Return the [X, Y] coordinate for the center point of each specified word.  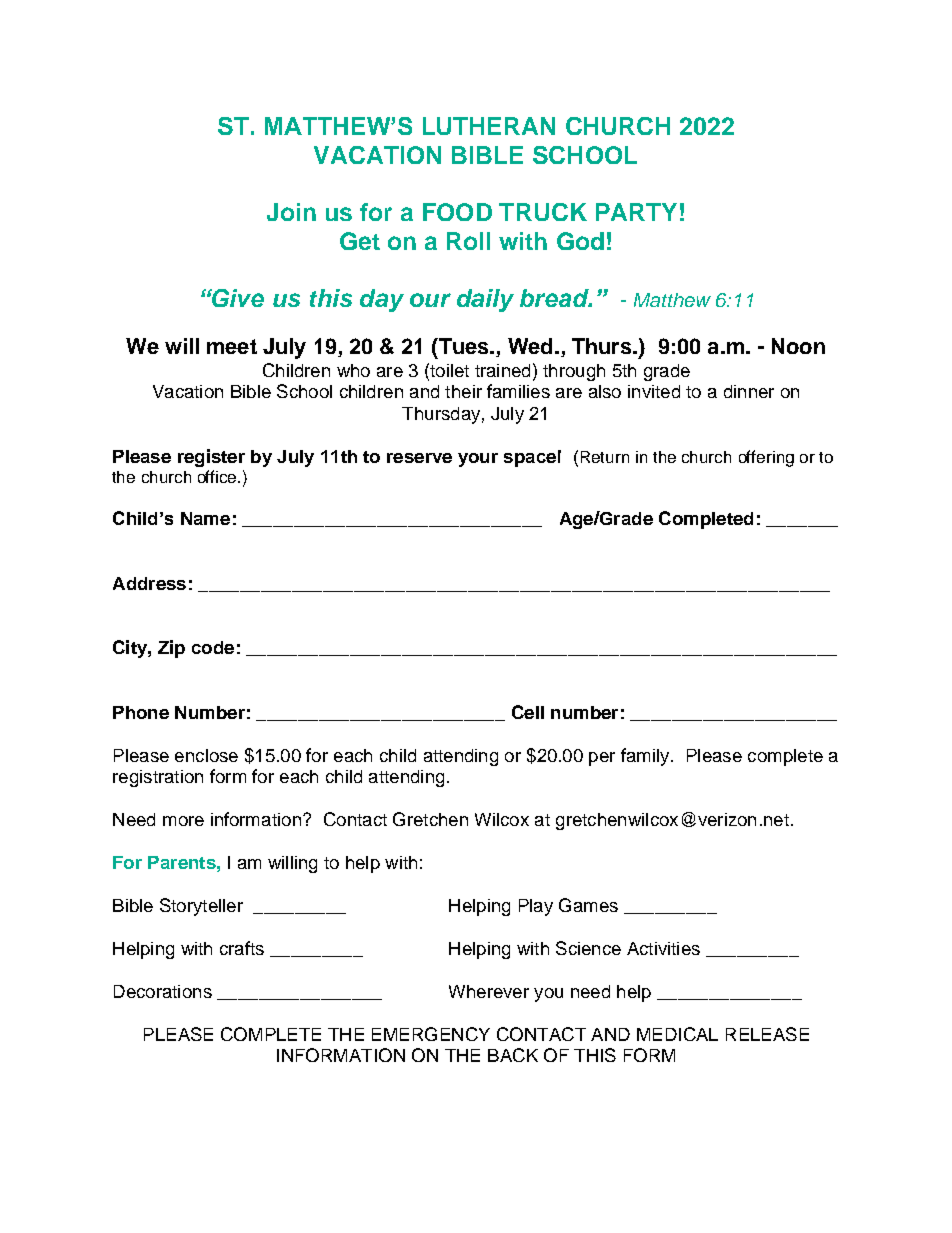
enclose [206, 755]
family [646, 757]
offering [766, 458]
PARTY [636, 212]
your [478, 460]
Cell [528, 712]
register [211, 458]
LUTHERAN [489, 126]
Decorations [163, 991]
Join [291, 212]
